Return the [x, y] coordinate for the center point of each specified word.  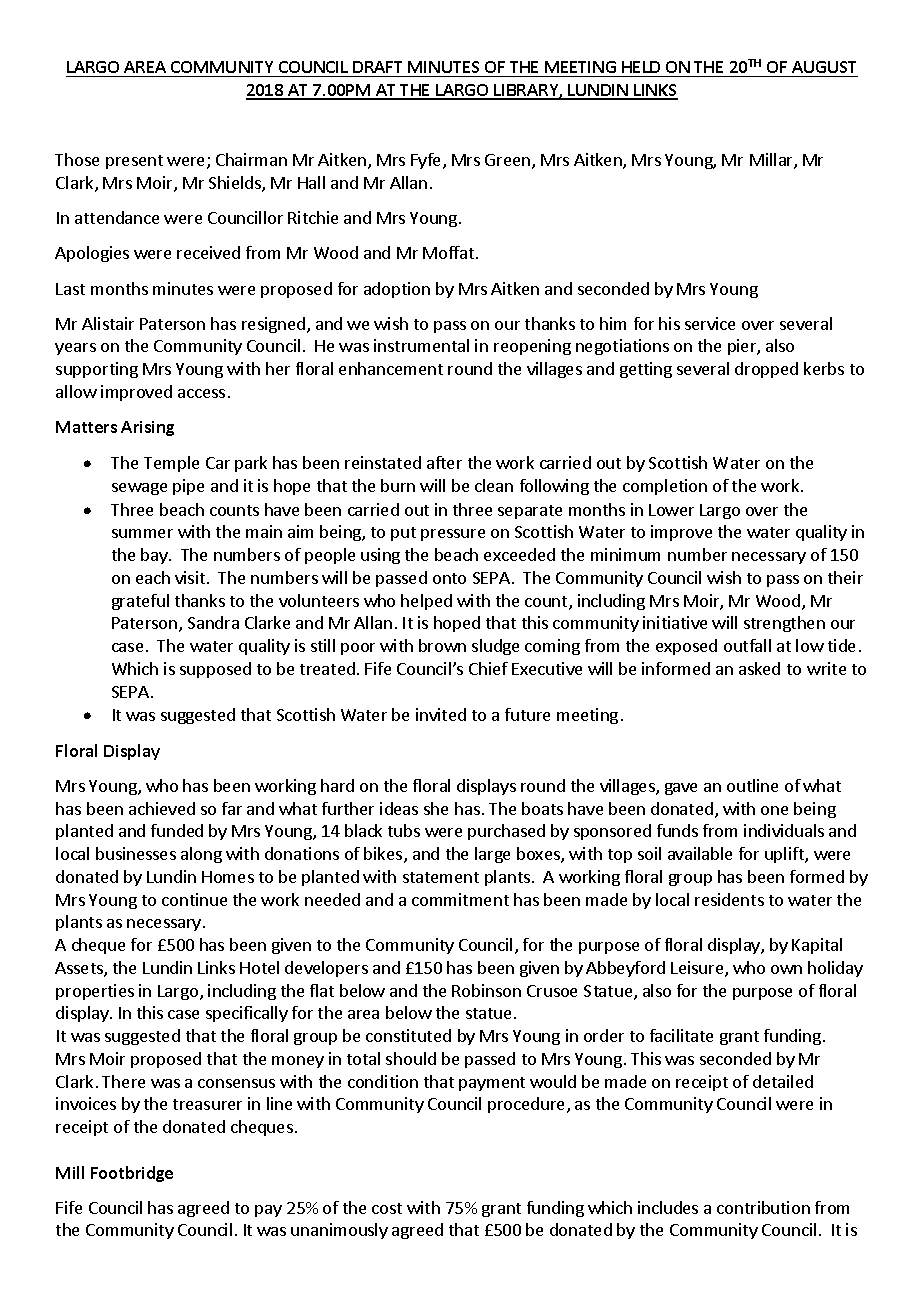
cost [387, 1208]
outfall [747, 645]
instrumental [421, 345]
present [134, 162]
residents [729, 899]
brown [442, 645]
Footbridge [132, 1174]
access [201, 393]
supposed [215, 670]
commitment [460, 899]
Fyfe [427, 161]
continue [194, 899]
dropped [766, 370]
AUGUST [824, 67]
